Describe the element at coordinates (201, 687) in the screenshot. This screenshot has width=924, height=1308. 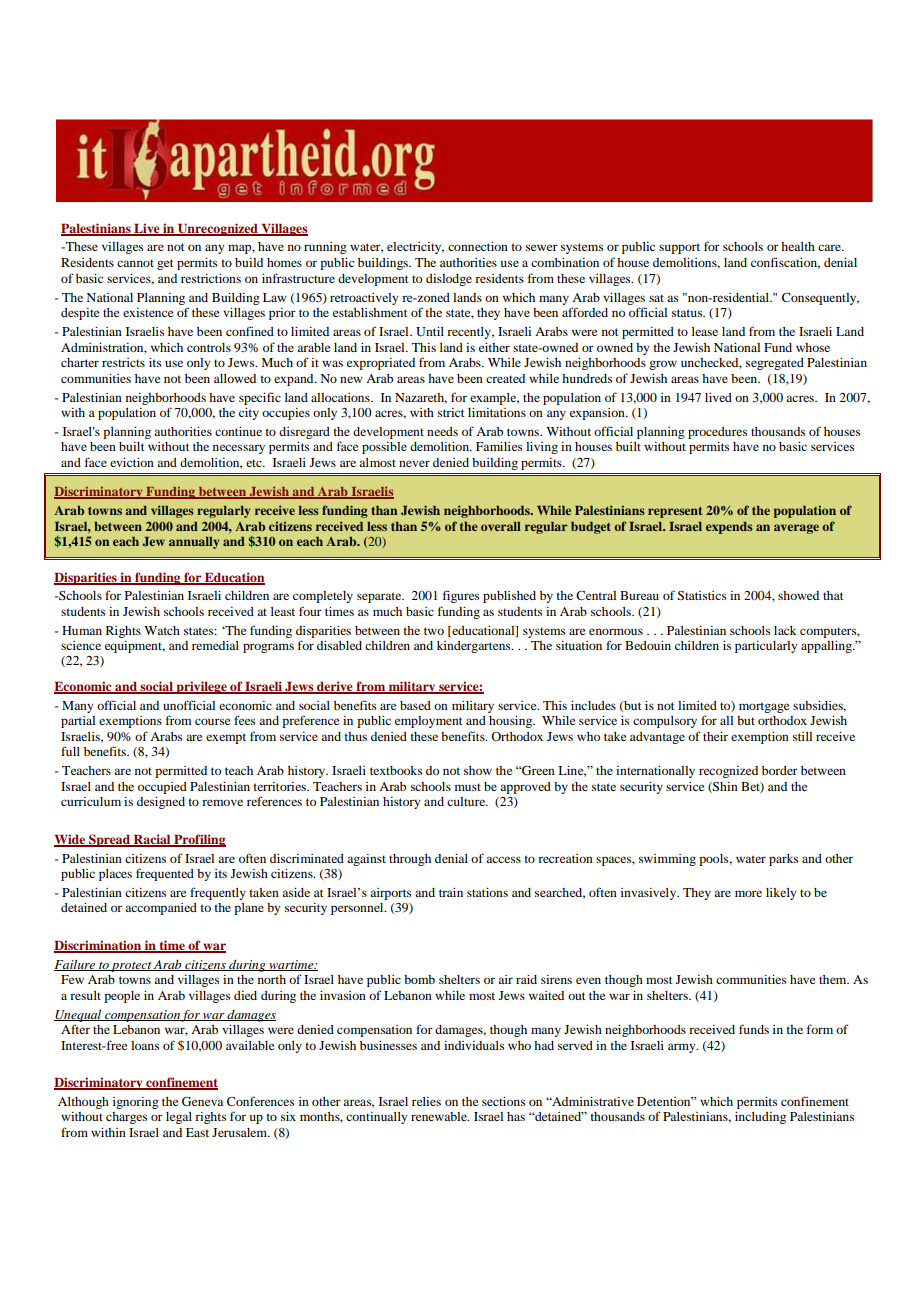
I see `privilege` at that location.
